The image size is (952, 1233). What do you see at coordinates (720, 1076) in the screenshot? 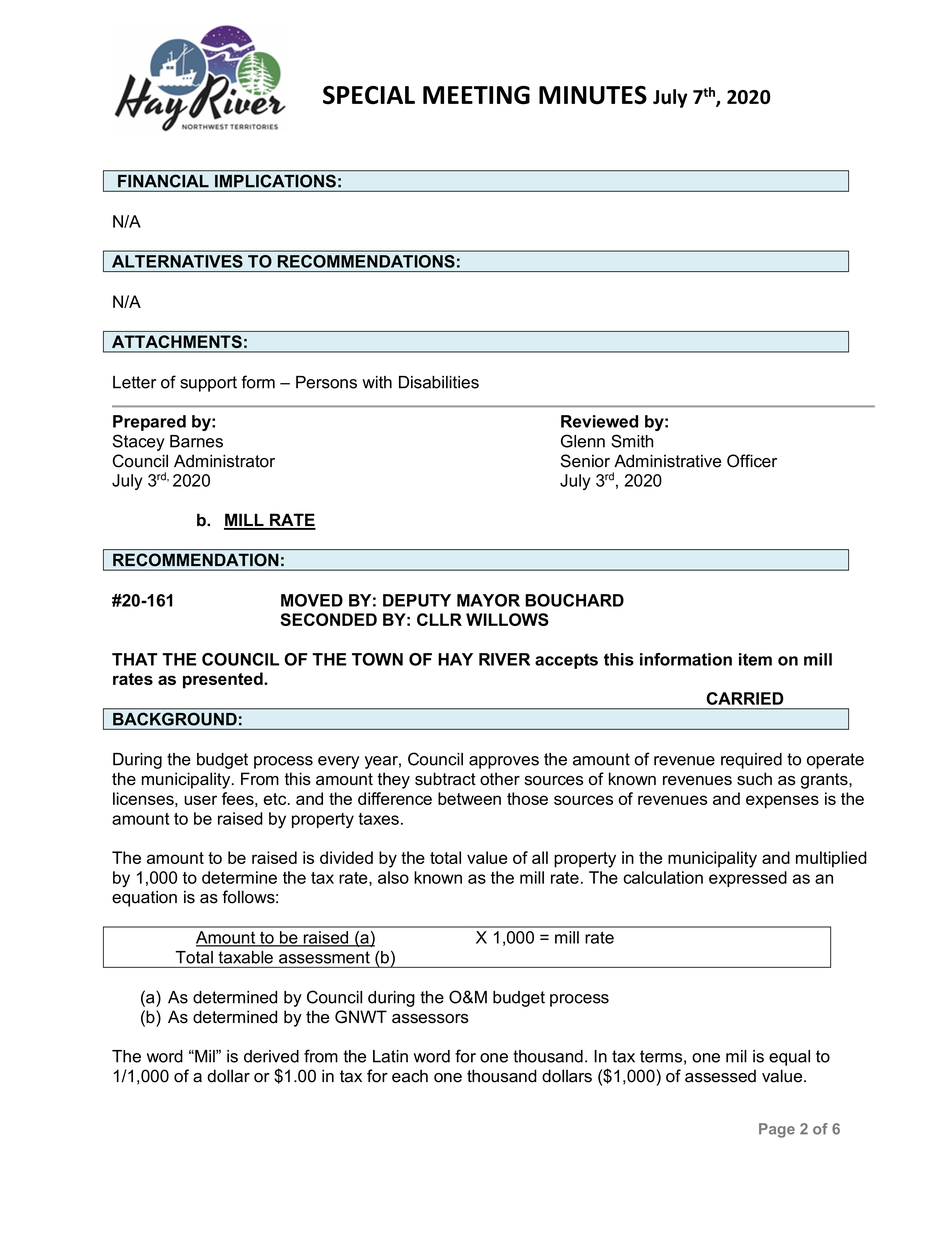
I see `assessed` at bounding box center [720, 1076].
